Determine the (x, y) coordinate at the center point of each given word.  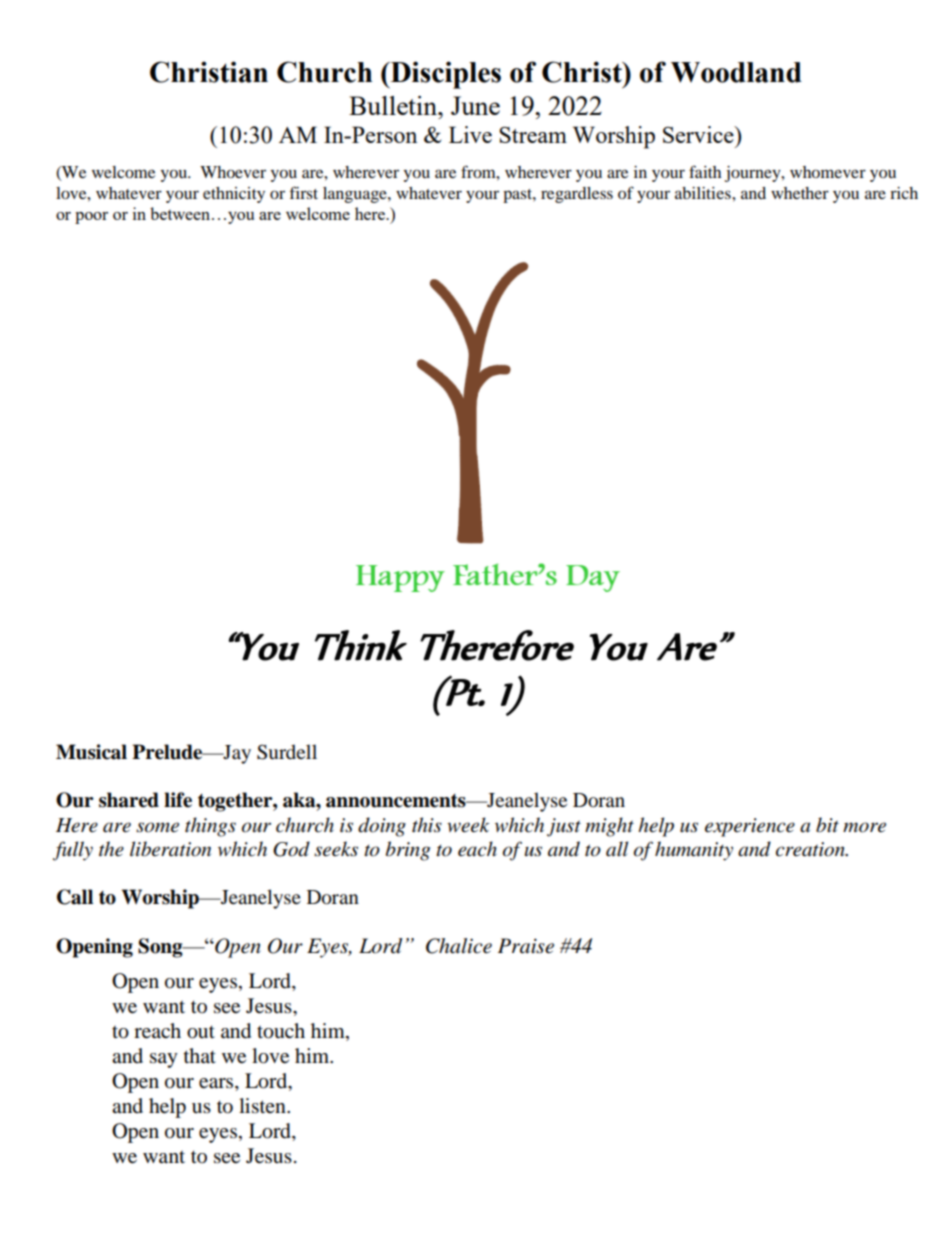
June (475, 105)
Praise (526, 946)
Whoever (233, 172)
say (164, 1060)
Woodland (736, 72)
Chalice (459, 946)
